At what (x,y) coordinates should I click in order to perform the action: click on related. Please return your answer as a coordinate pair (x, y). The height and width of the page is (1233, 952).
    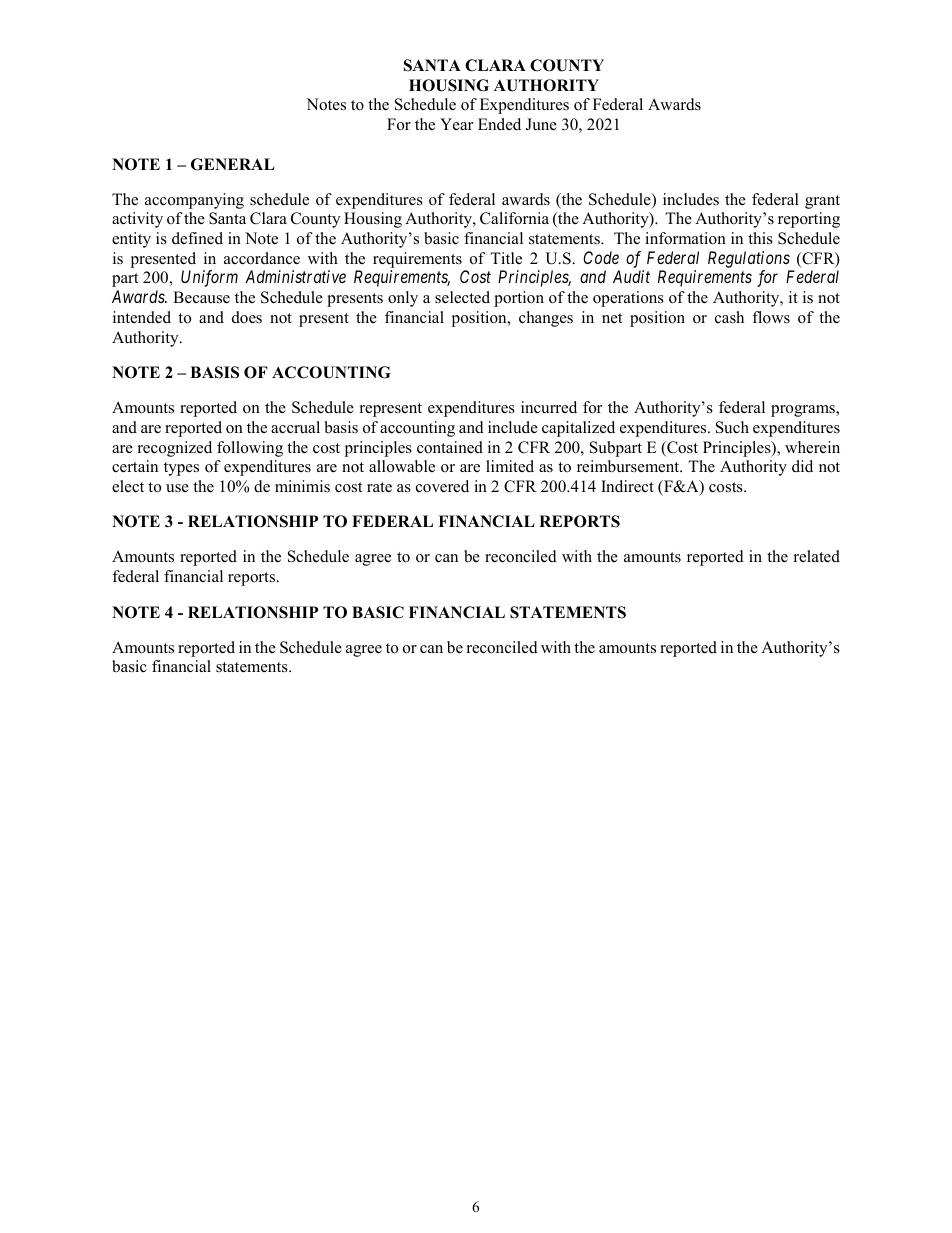
    Looking at the image, I should click on (817, 556).
